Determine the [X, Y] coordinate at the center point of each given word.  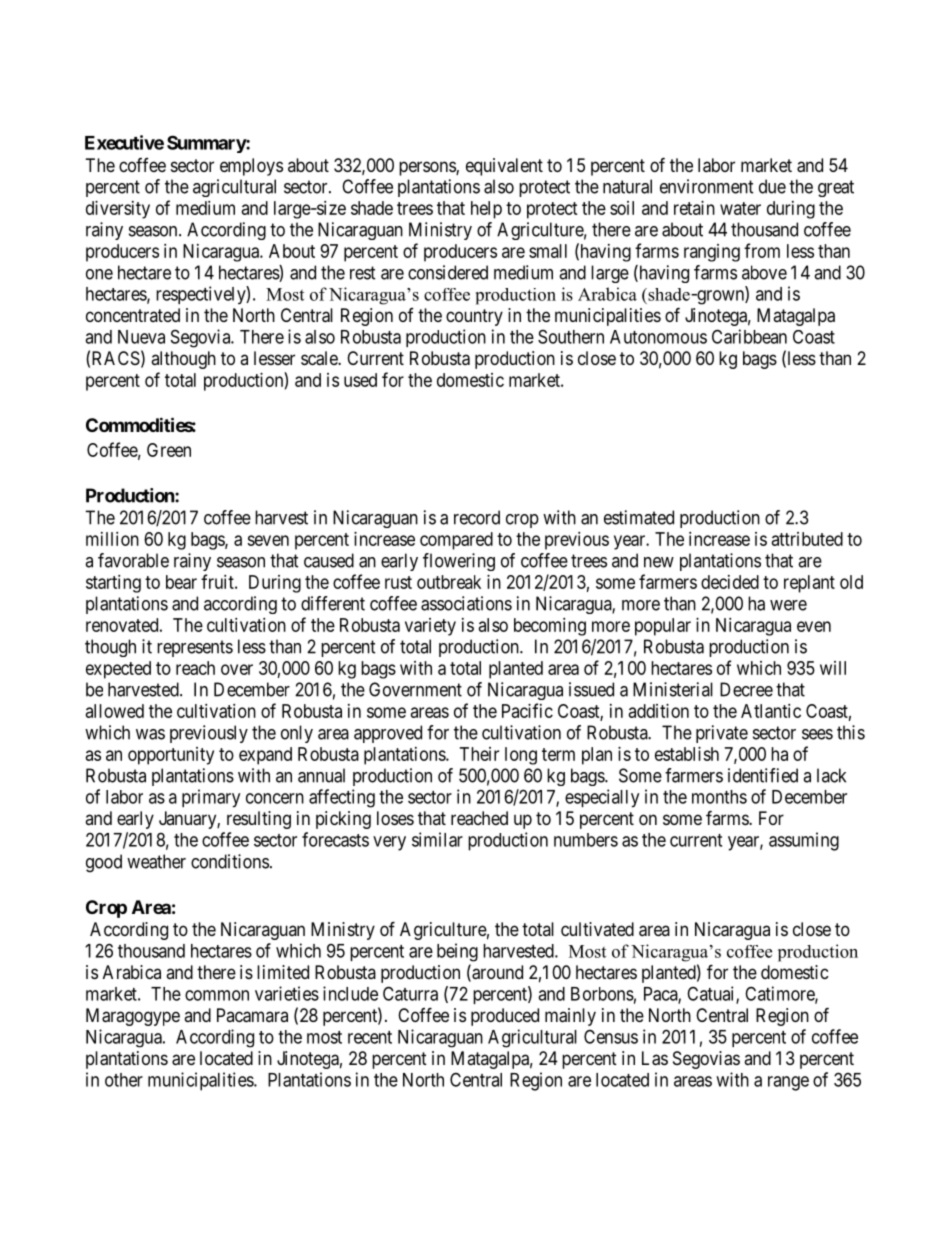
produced [505, 1017]
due [772, 186]
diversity [118, 210]
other [124, 1080]
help [486, 210]
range [788, 1083]
